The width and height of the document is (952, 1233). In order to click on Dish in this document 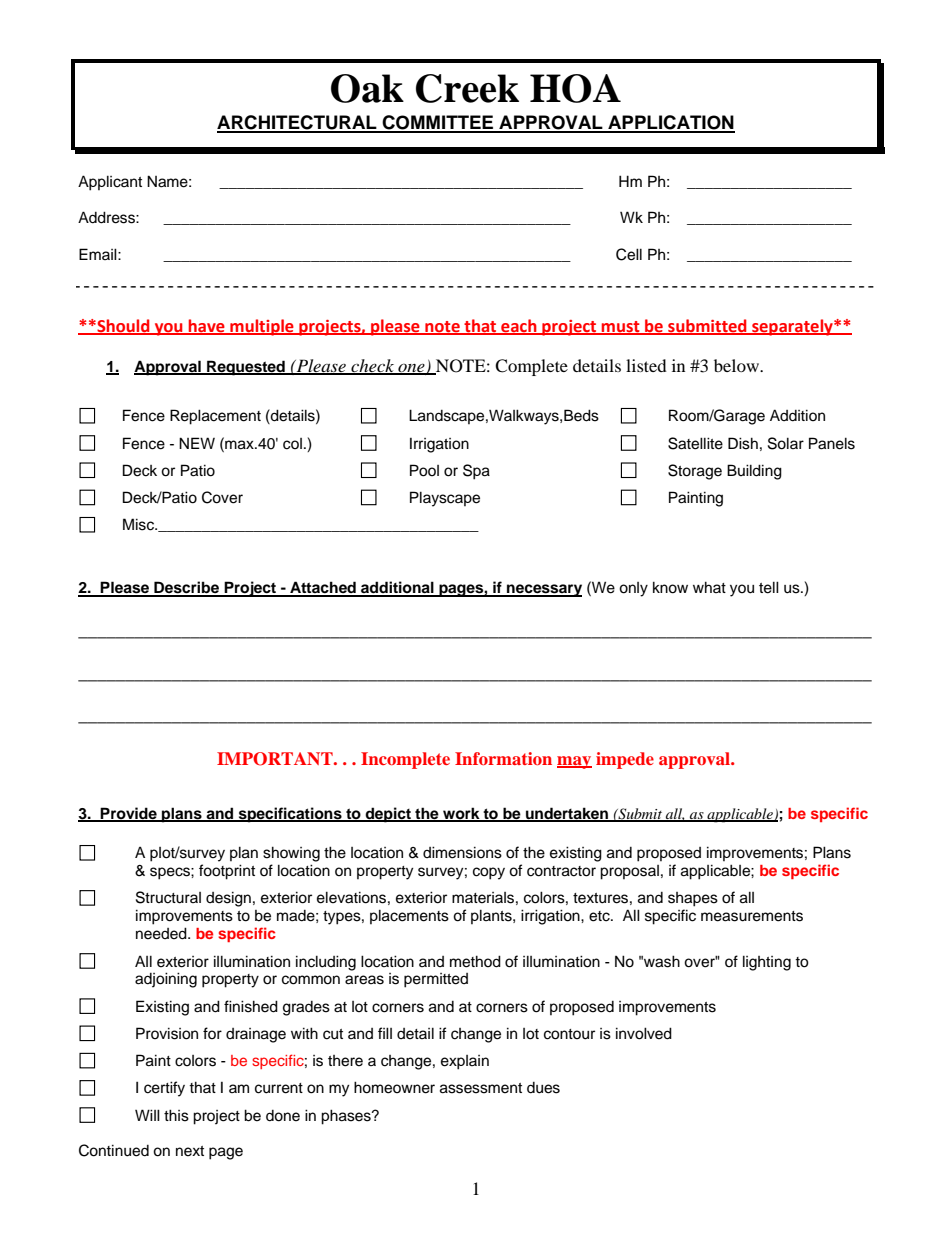, I will do `click(743, 443)`.
